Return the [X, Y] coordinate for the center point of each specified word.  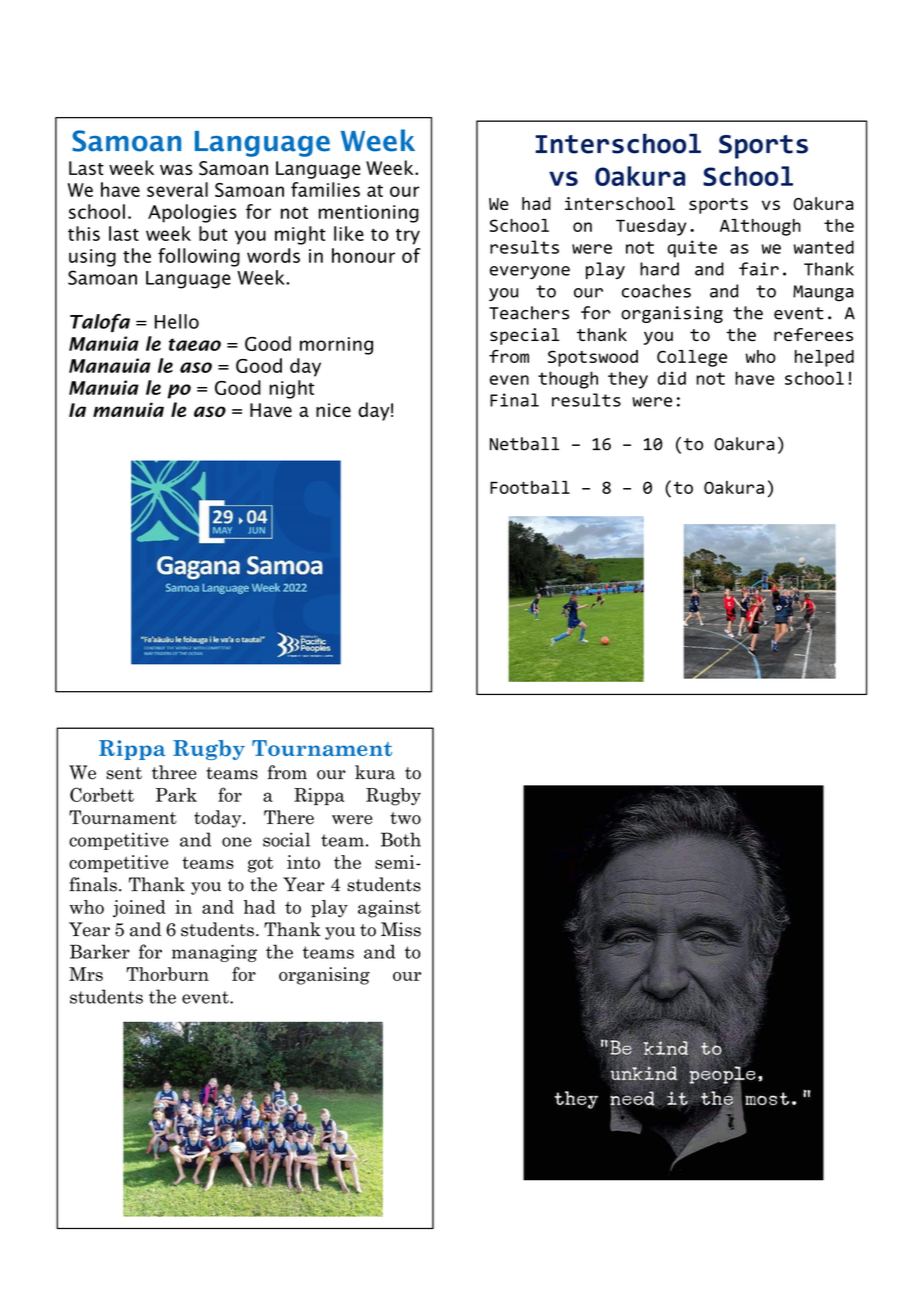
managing [214, 953]
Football [530, 487]
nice [333, 410]
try [408, 237]
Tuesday [651, 227]
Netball [524, 444]
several [177, 189]
